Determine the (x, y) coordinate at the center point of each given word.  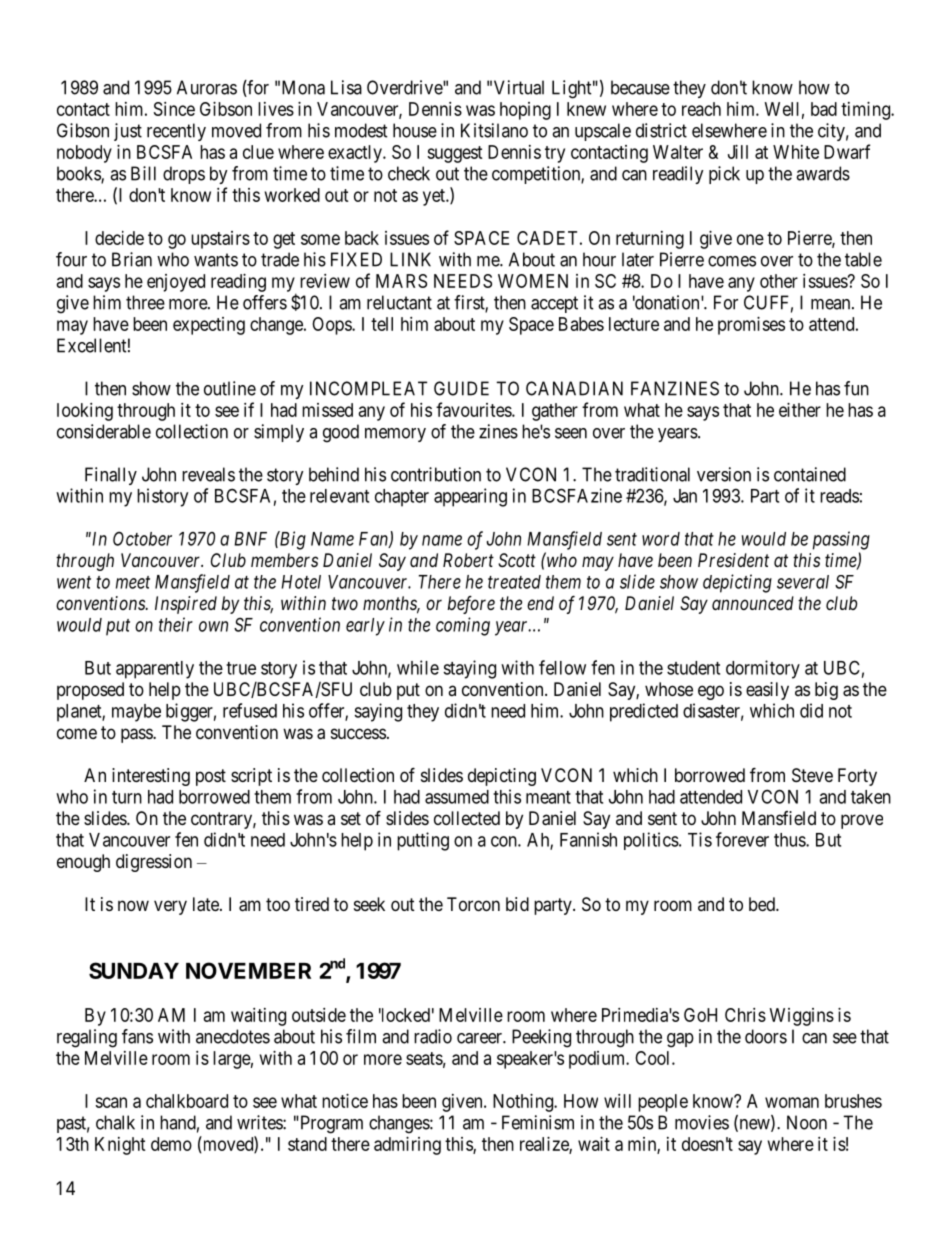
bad (824, 109)
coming (463, 626)
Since (174, 109)
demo (171, 1144)
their (176, 624)
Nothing (524, 1103)
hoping (525, 111)
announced (753, 603)
